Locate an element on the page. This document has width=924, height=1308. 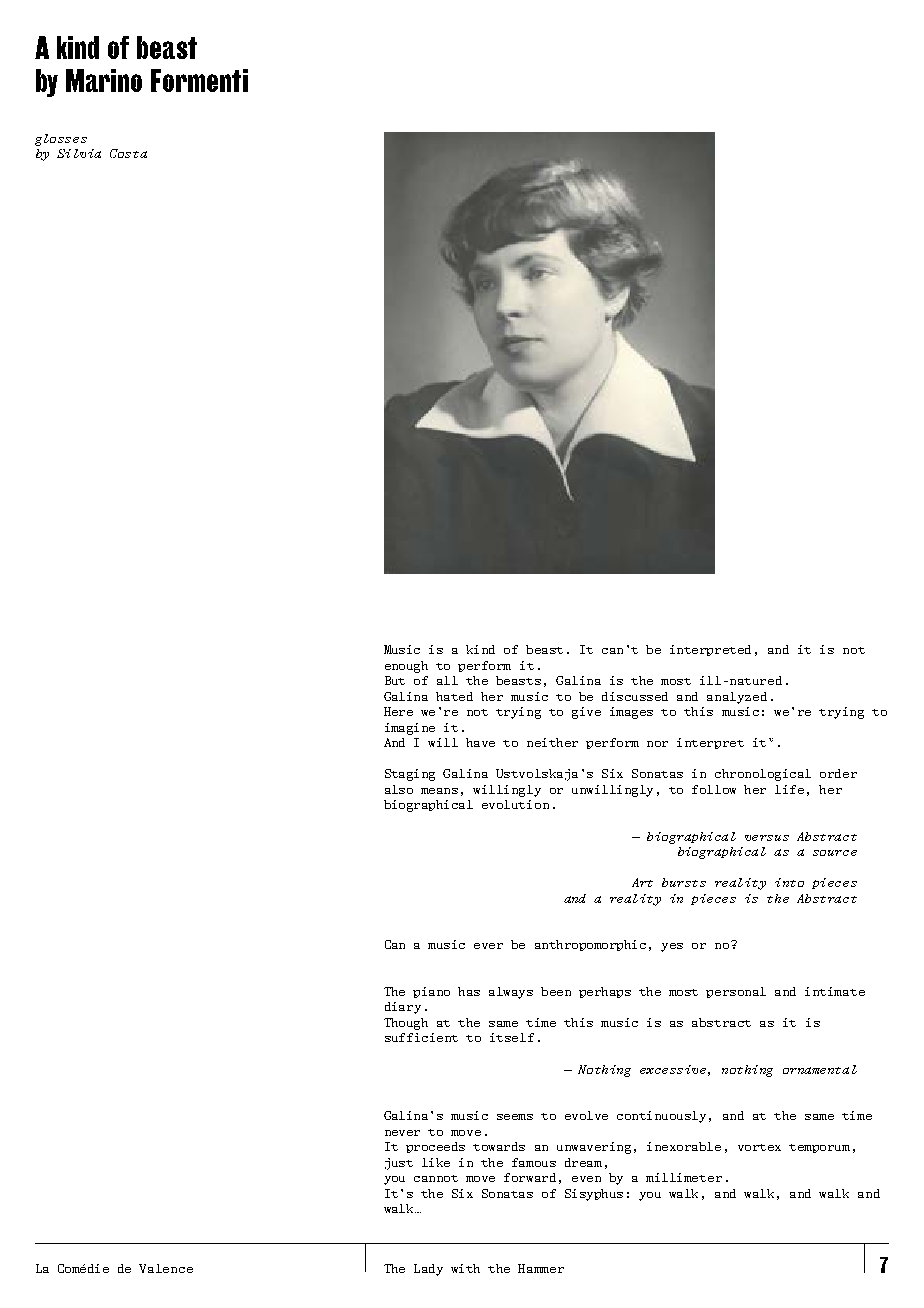
all is located at coordinates (447, 680).
